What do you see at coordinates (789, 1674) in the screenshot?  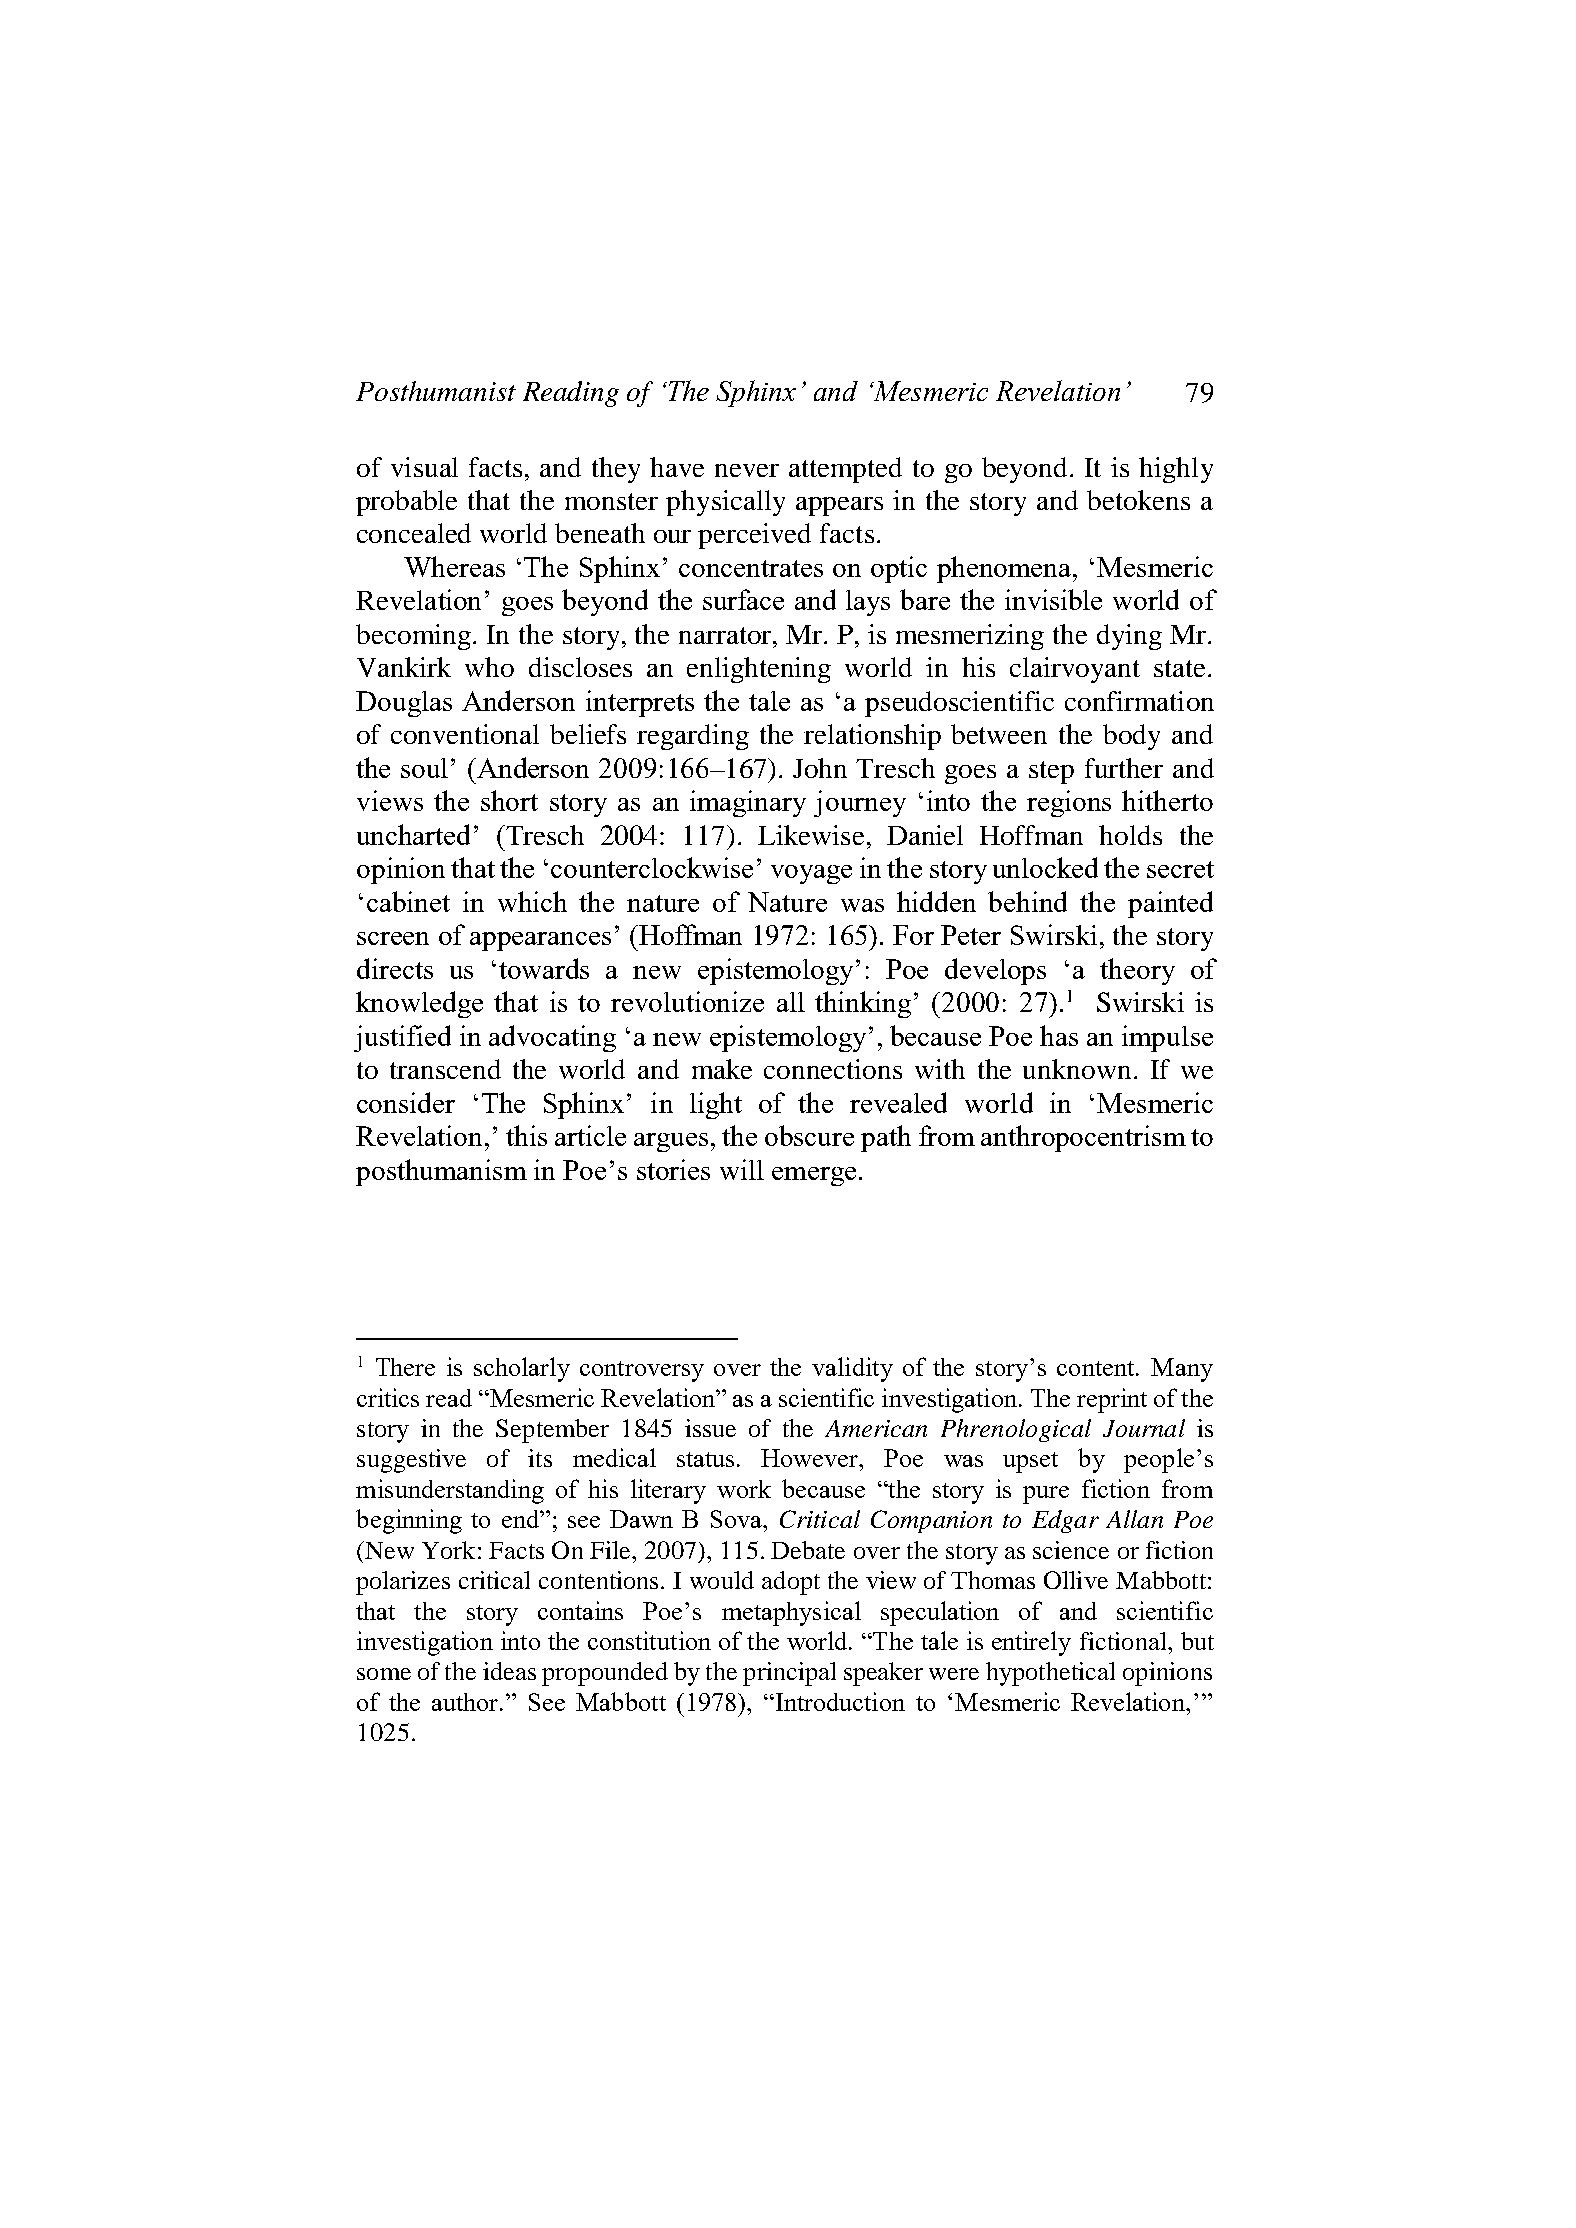 I see `principal` at bounding box center [789, 1674].
